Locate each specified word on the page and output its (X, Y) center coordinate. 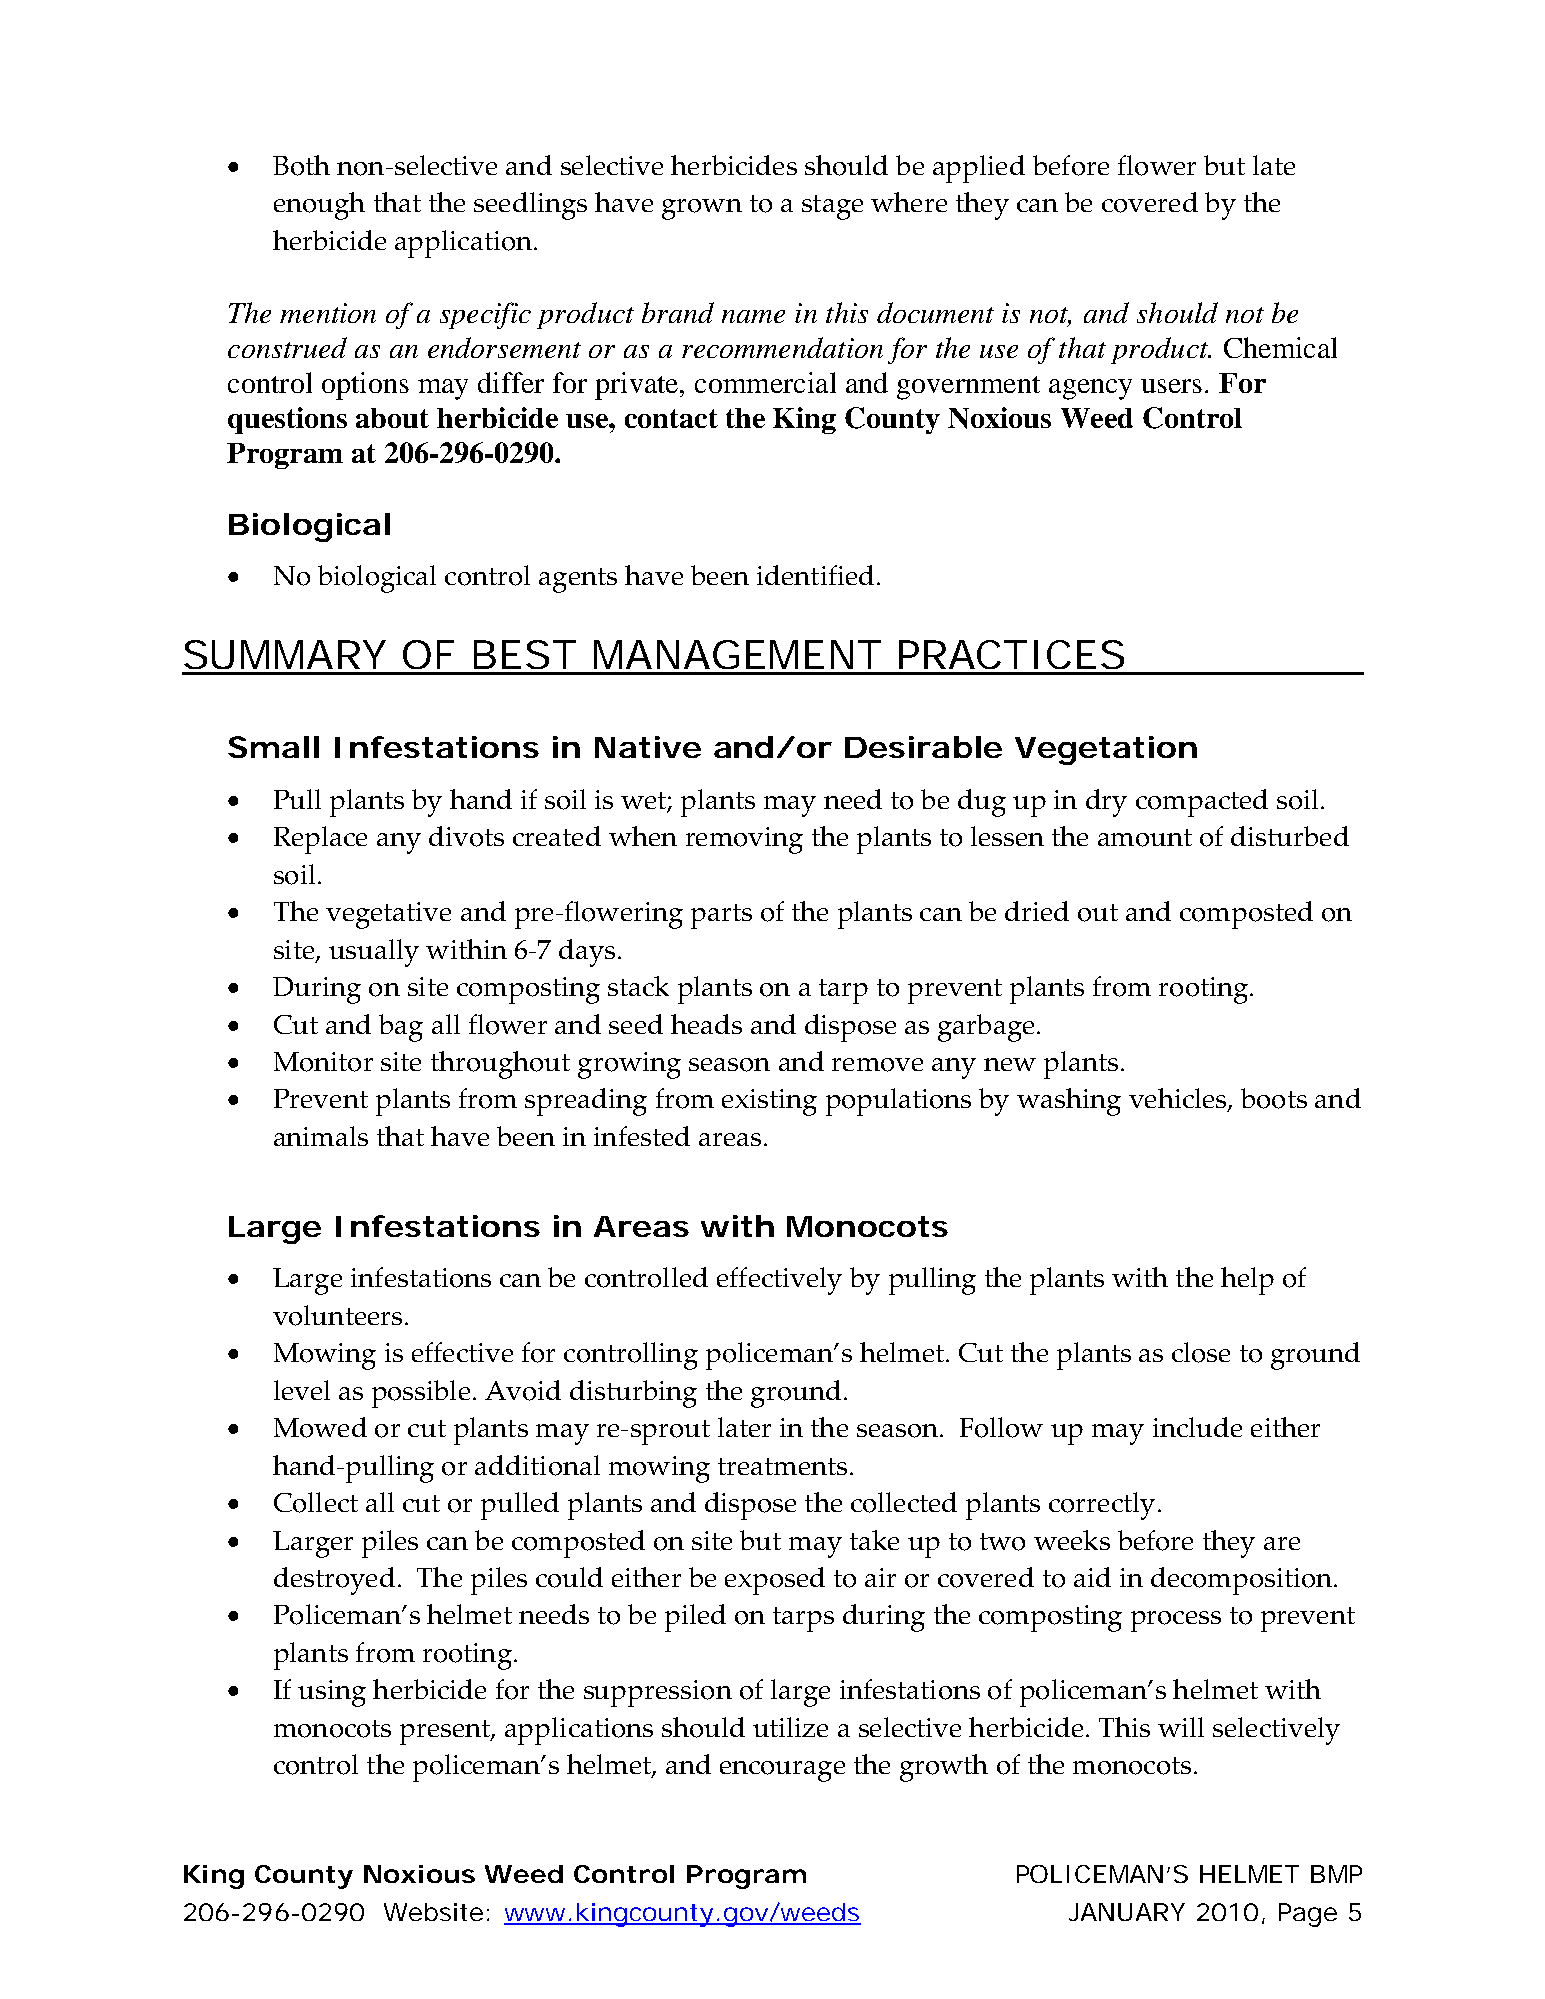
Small (273, 747)
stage (832, 207)
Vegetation (1106, 750)
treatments (782, 1466)
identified (815, 575)
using (332, 1693)
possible (421, 1394)
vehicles (1179, 1100)
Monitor (323, 1062)
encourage (782, 1771)
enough (319, 206)
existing (769, 1102)
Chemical (1280, 347)
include (1197, 1427)
